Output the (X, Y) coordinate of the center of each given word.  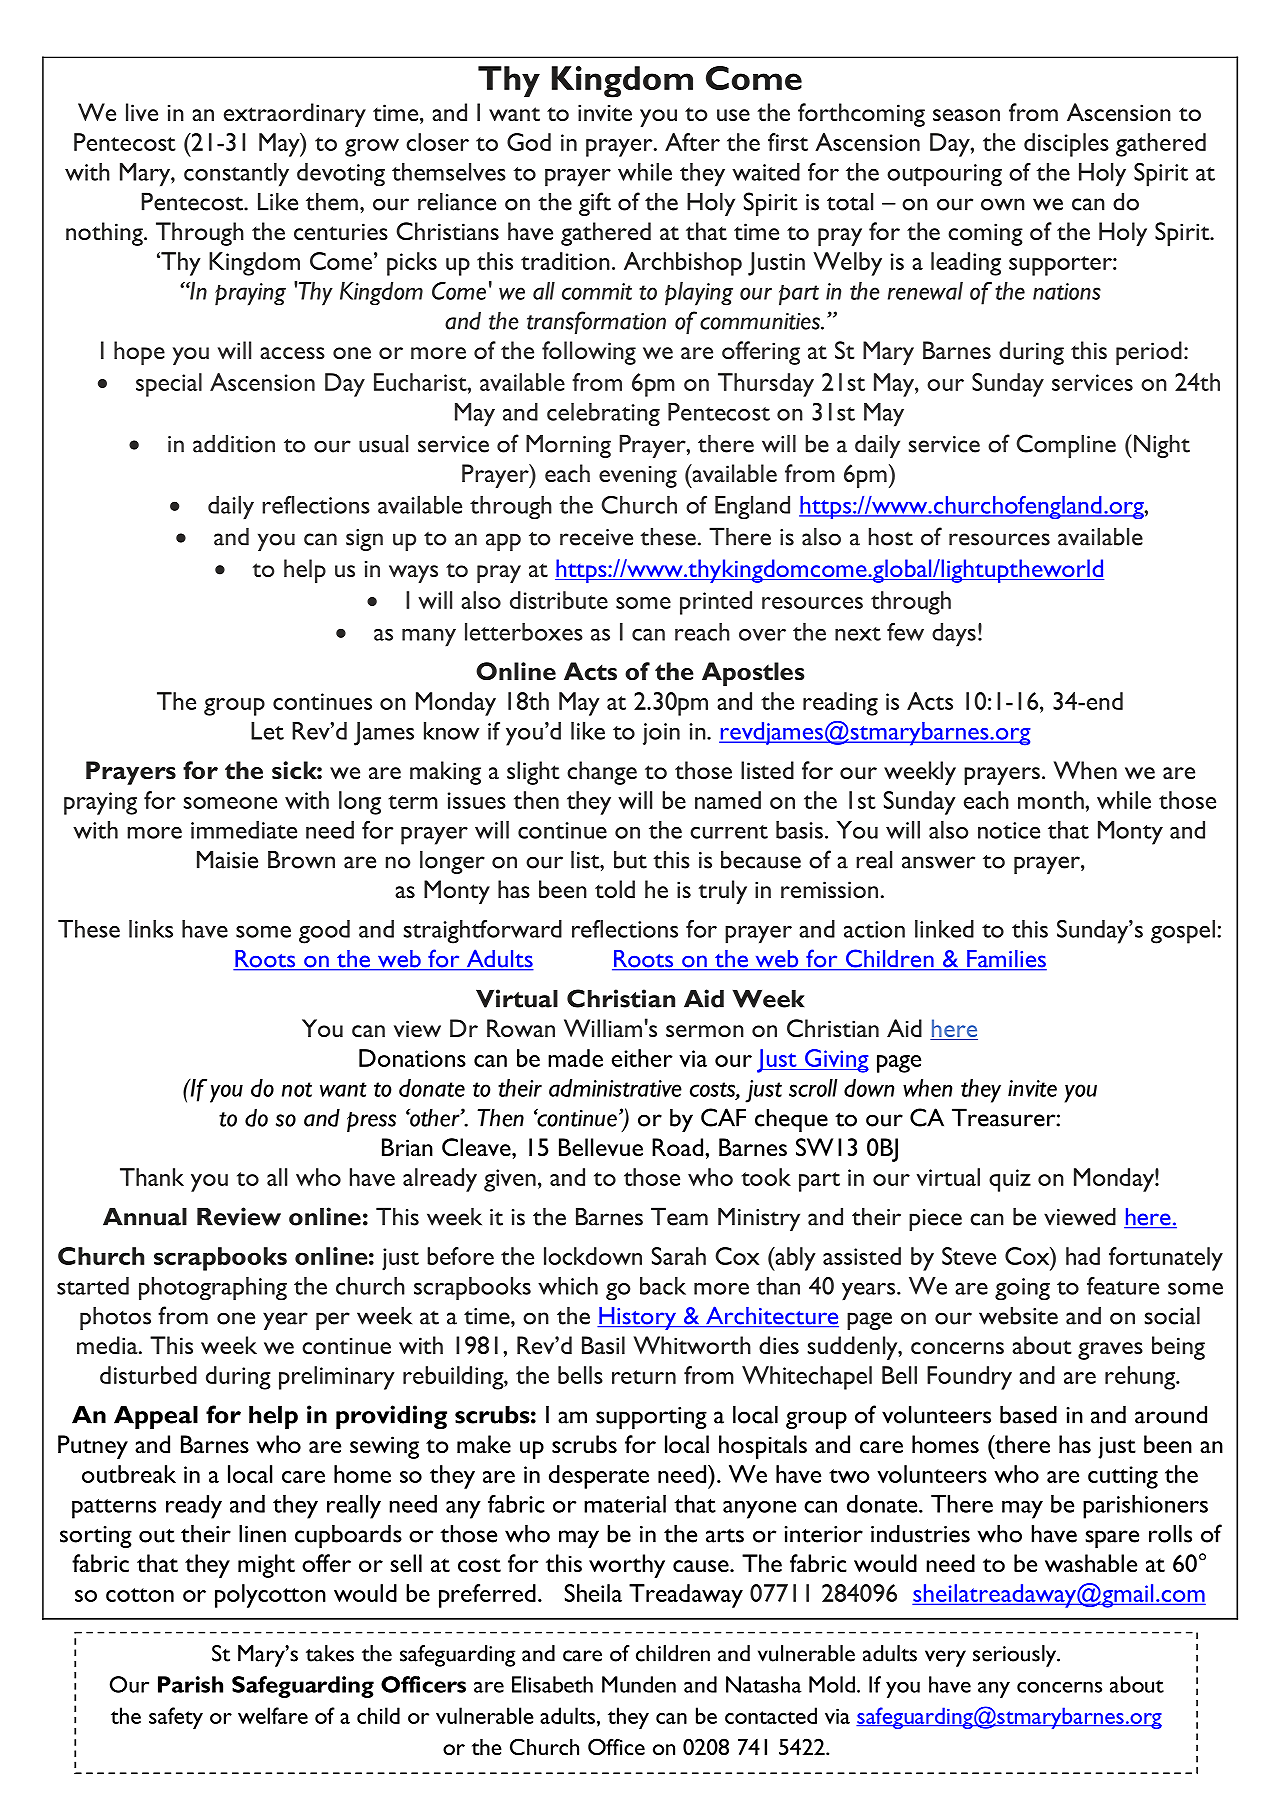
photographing (213, 1289)
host (891, 536)
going (1022, 1289)
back (663, 1286)
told (615, 889)
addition (234, 443)
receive (596, 537)
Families (1006, 960)
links (151, 929)
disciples (1066, 145)
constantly (236, 175)
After (692, 142)
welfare (273, 1715)
